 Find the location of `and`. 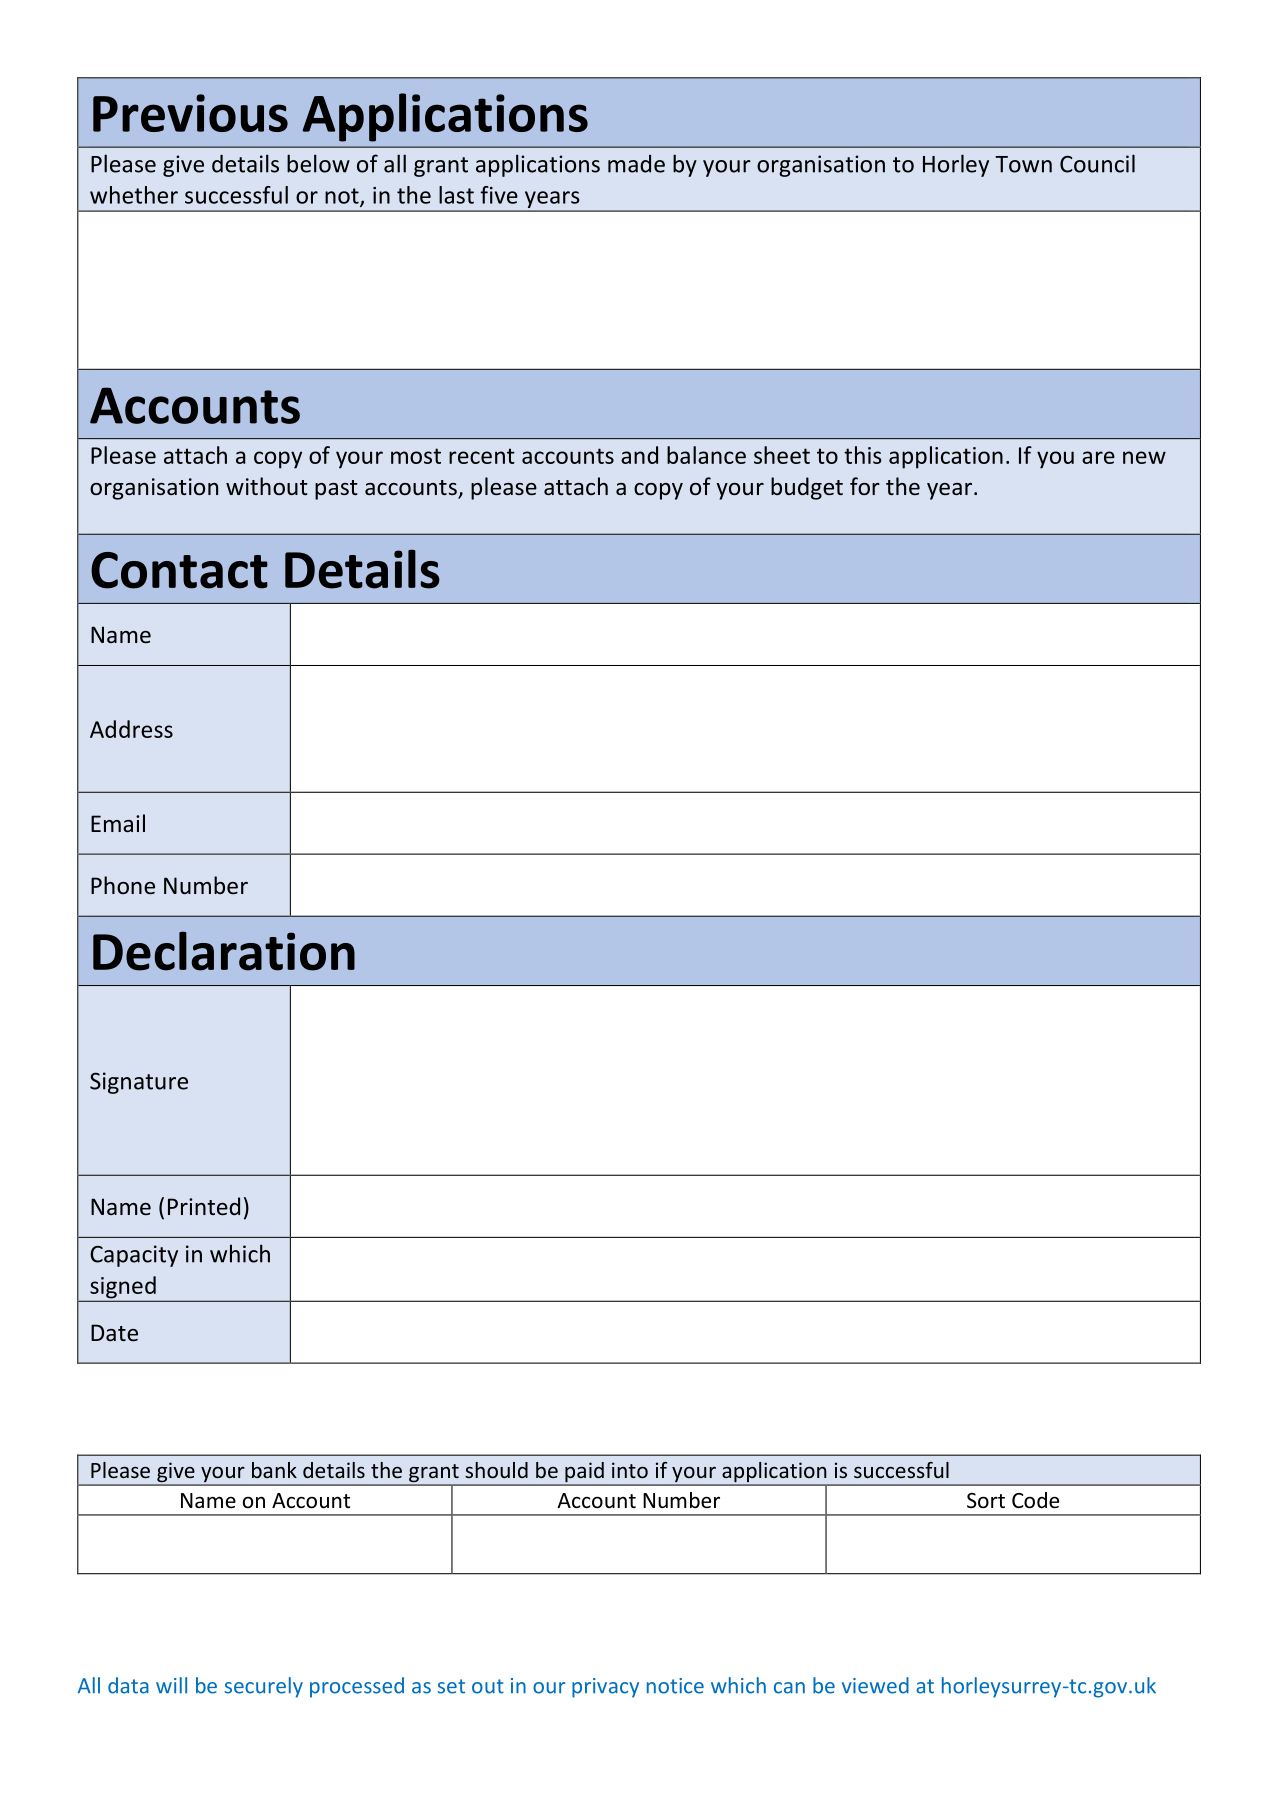

and is located at coordinates (639, 455).
